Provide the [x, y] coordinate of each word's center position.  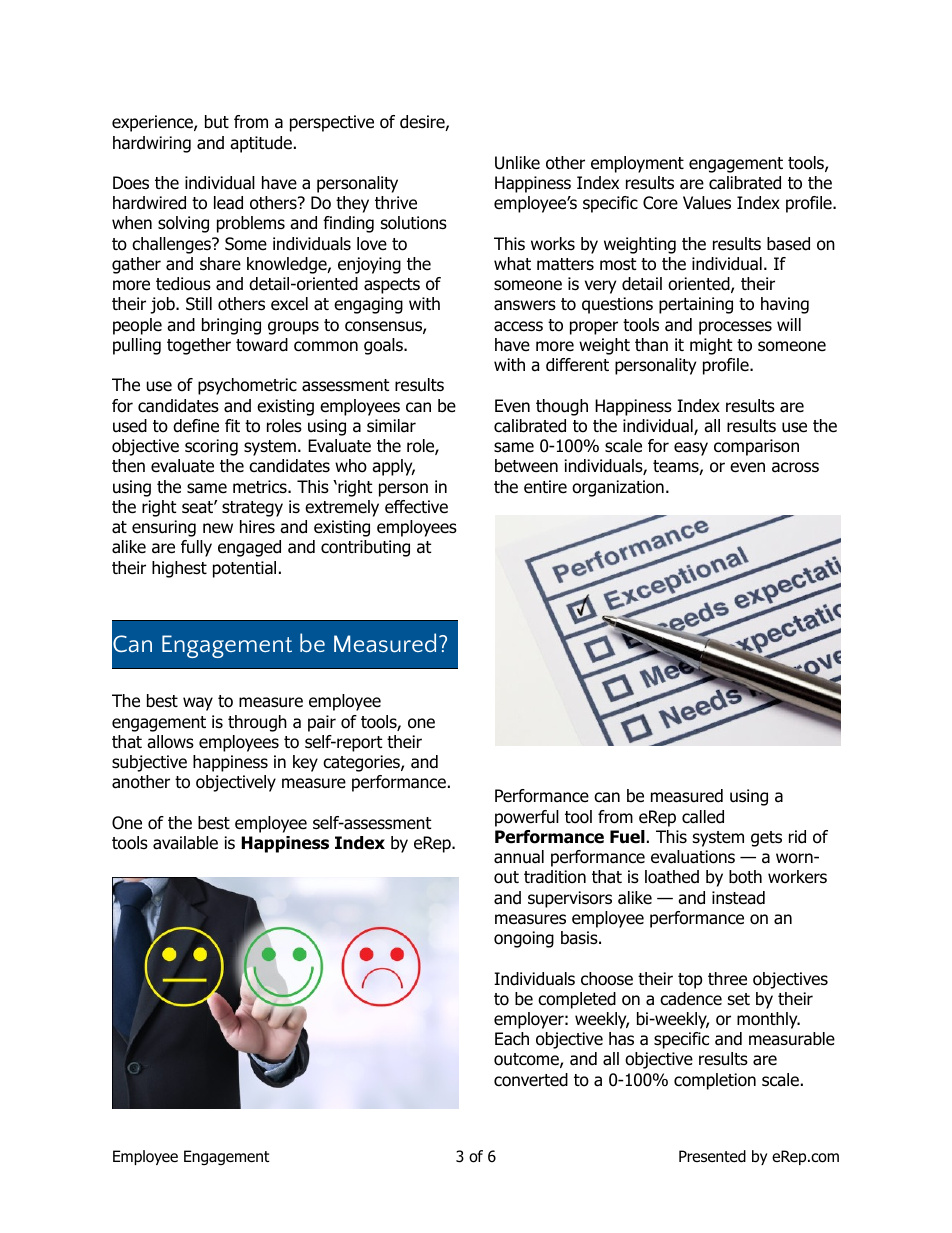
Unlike [517, 163]
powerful [527, 818]
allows [170, 742]
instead [738, 898]
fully [196, 548]
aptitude [261, 144]
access [518, 326]
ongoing [524, 939]
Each [512, 1039]
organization [618, 488]
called [703, 817]
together [199, 346]
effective [416, 507]
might [711, 346]
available [185, 843]
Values [707, 203]
